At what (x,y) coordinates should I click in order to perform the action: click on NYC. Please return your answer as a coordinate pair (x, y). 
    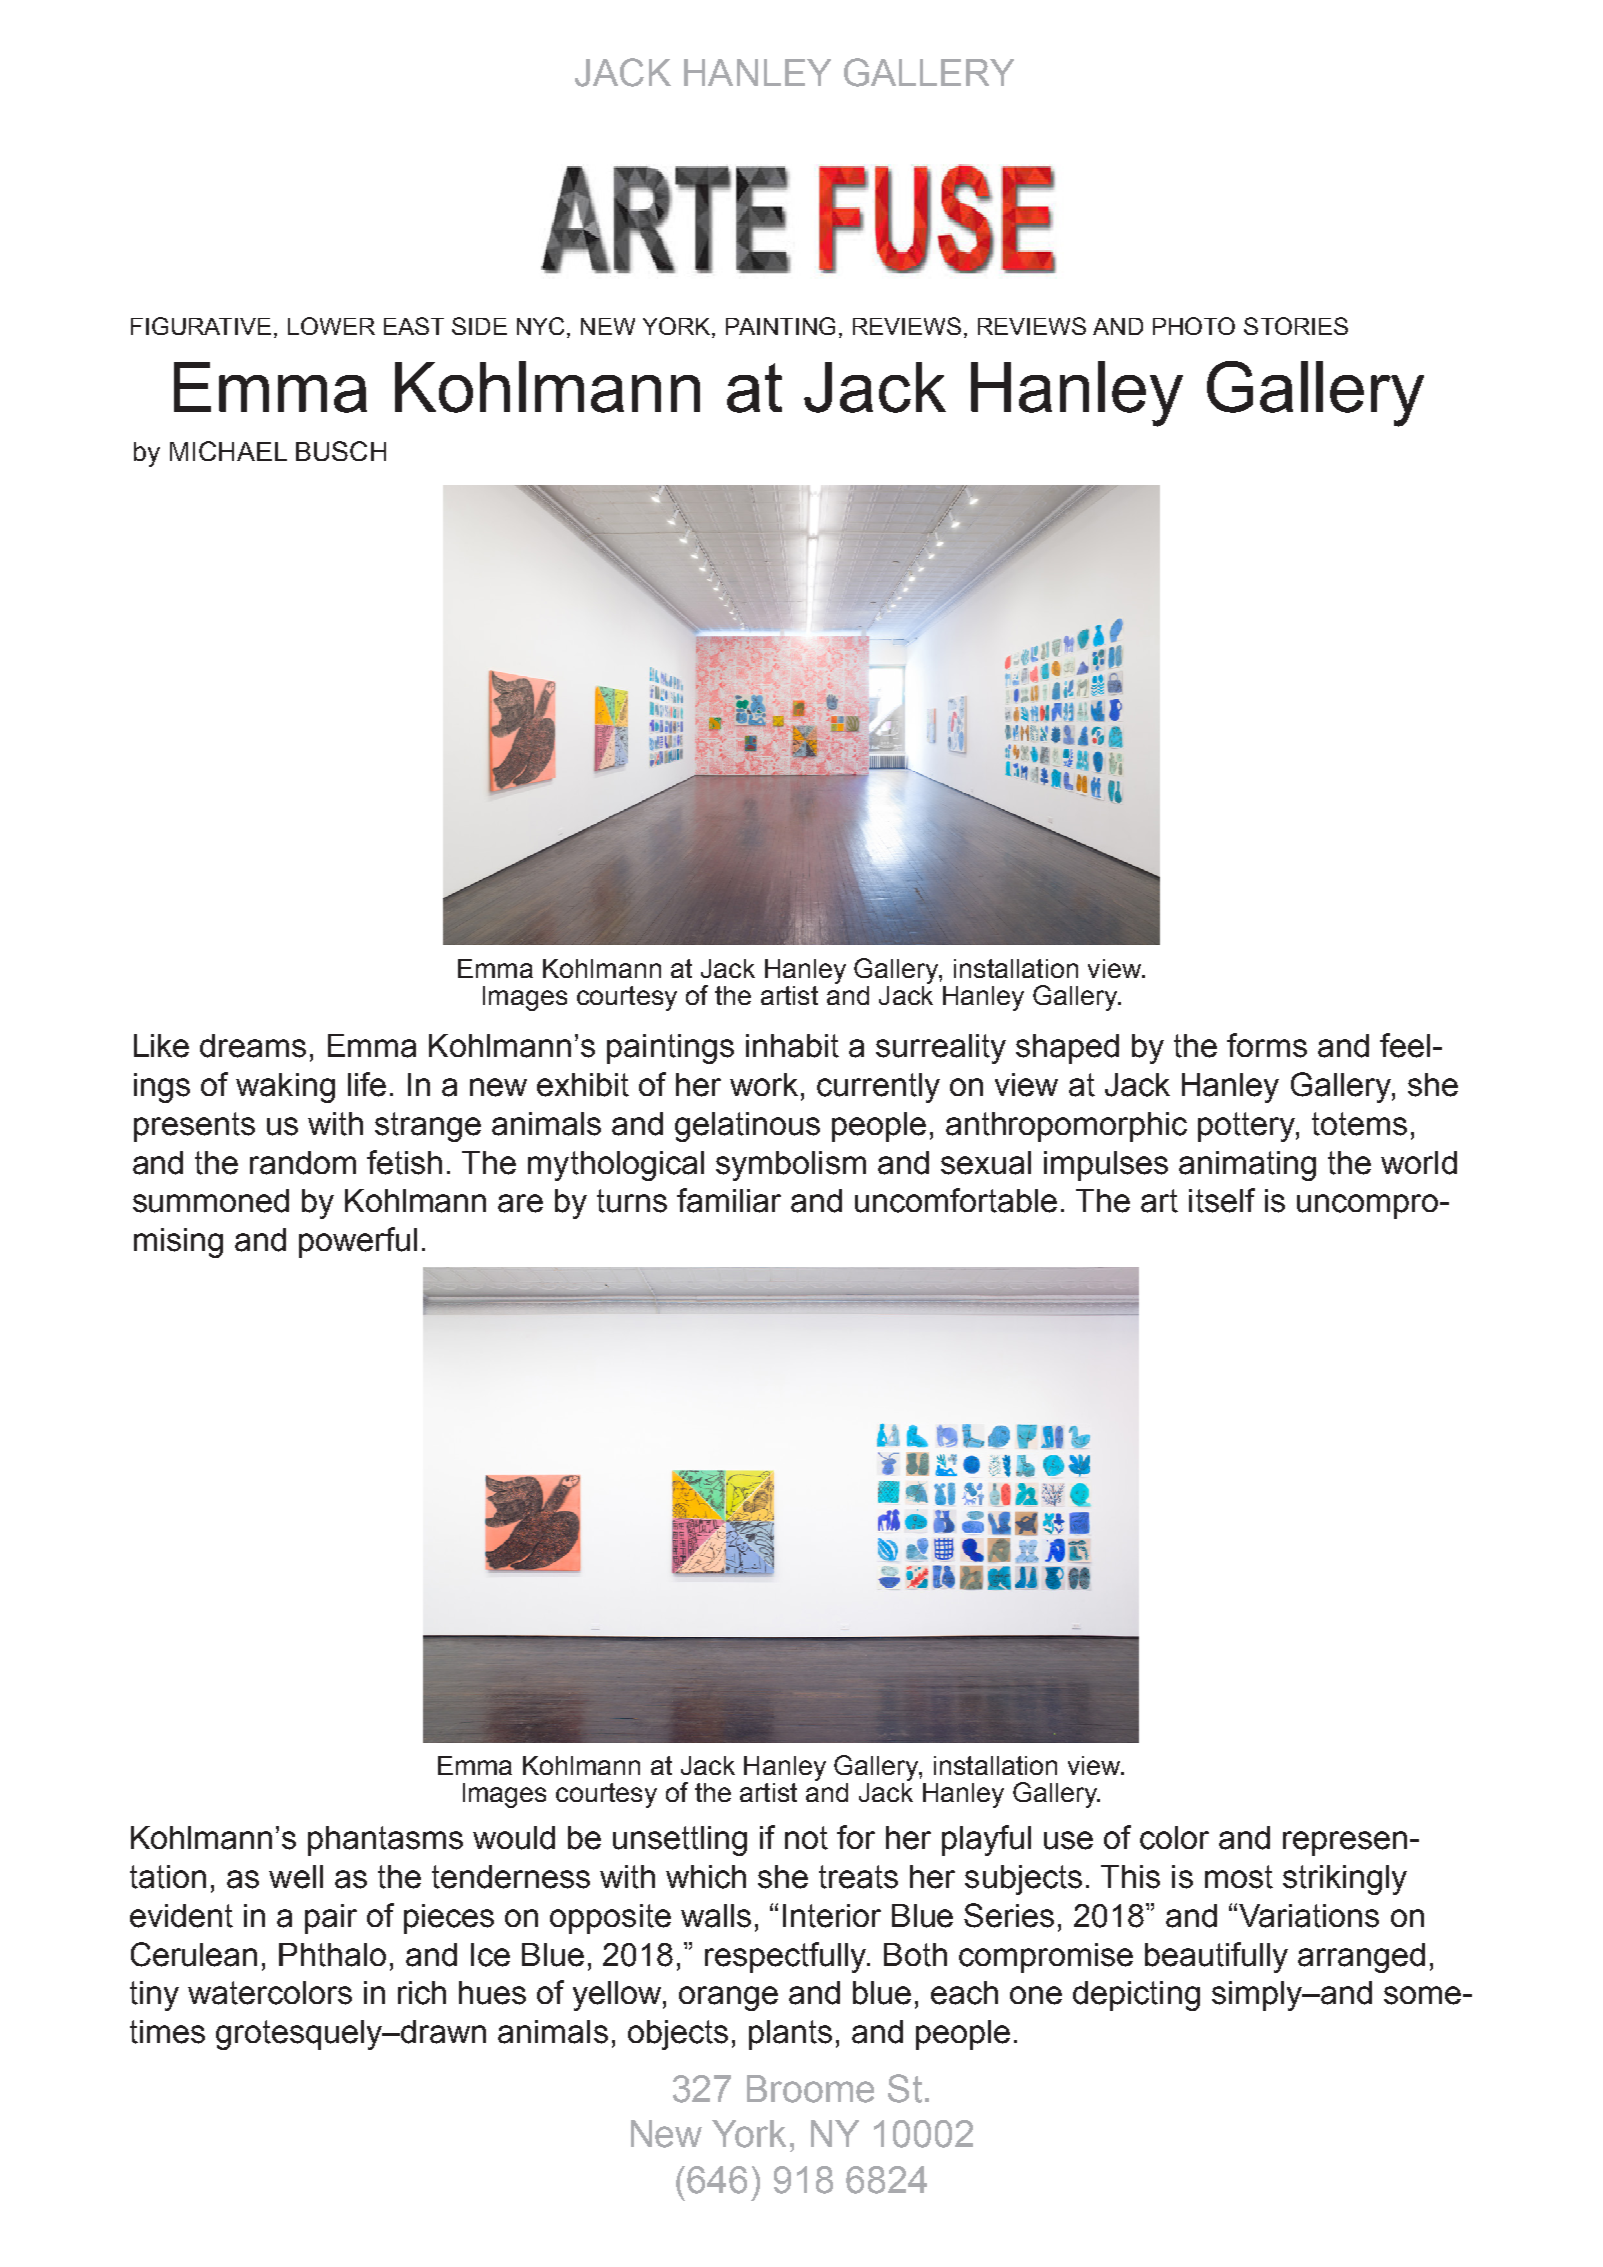
    Looking at the image, I should click on (542, 327).
